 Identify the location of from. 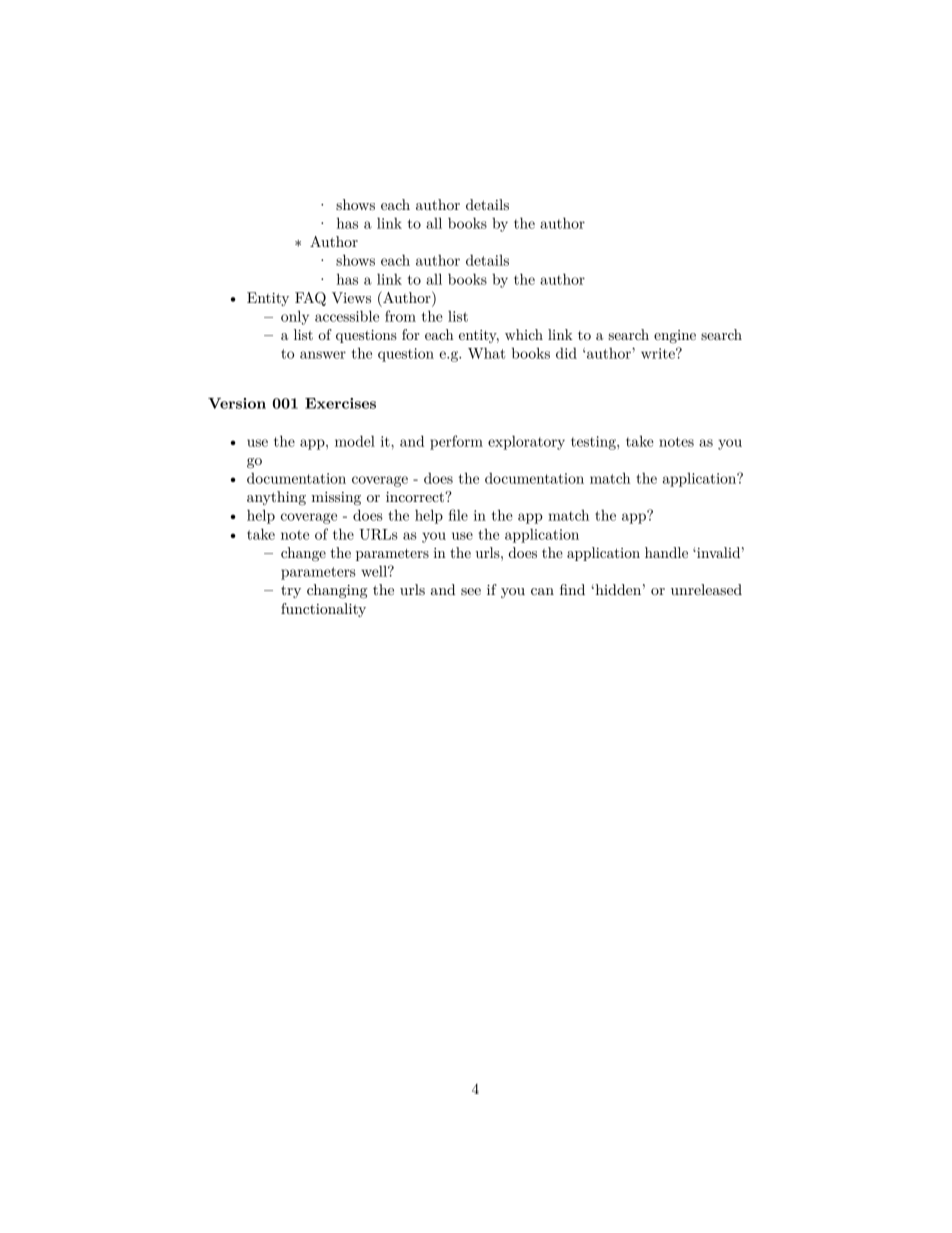
(400, 316).
